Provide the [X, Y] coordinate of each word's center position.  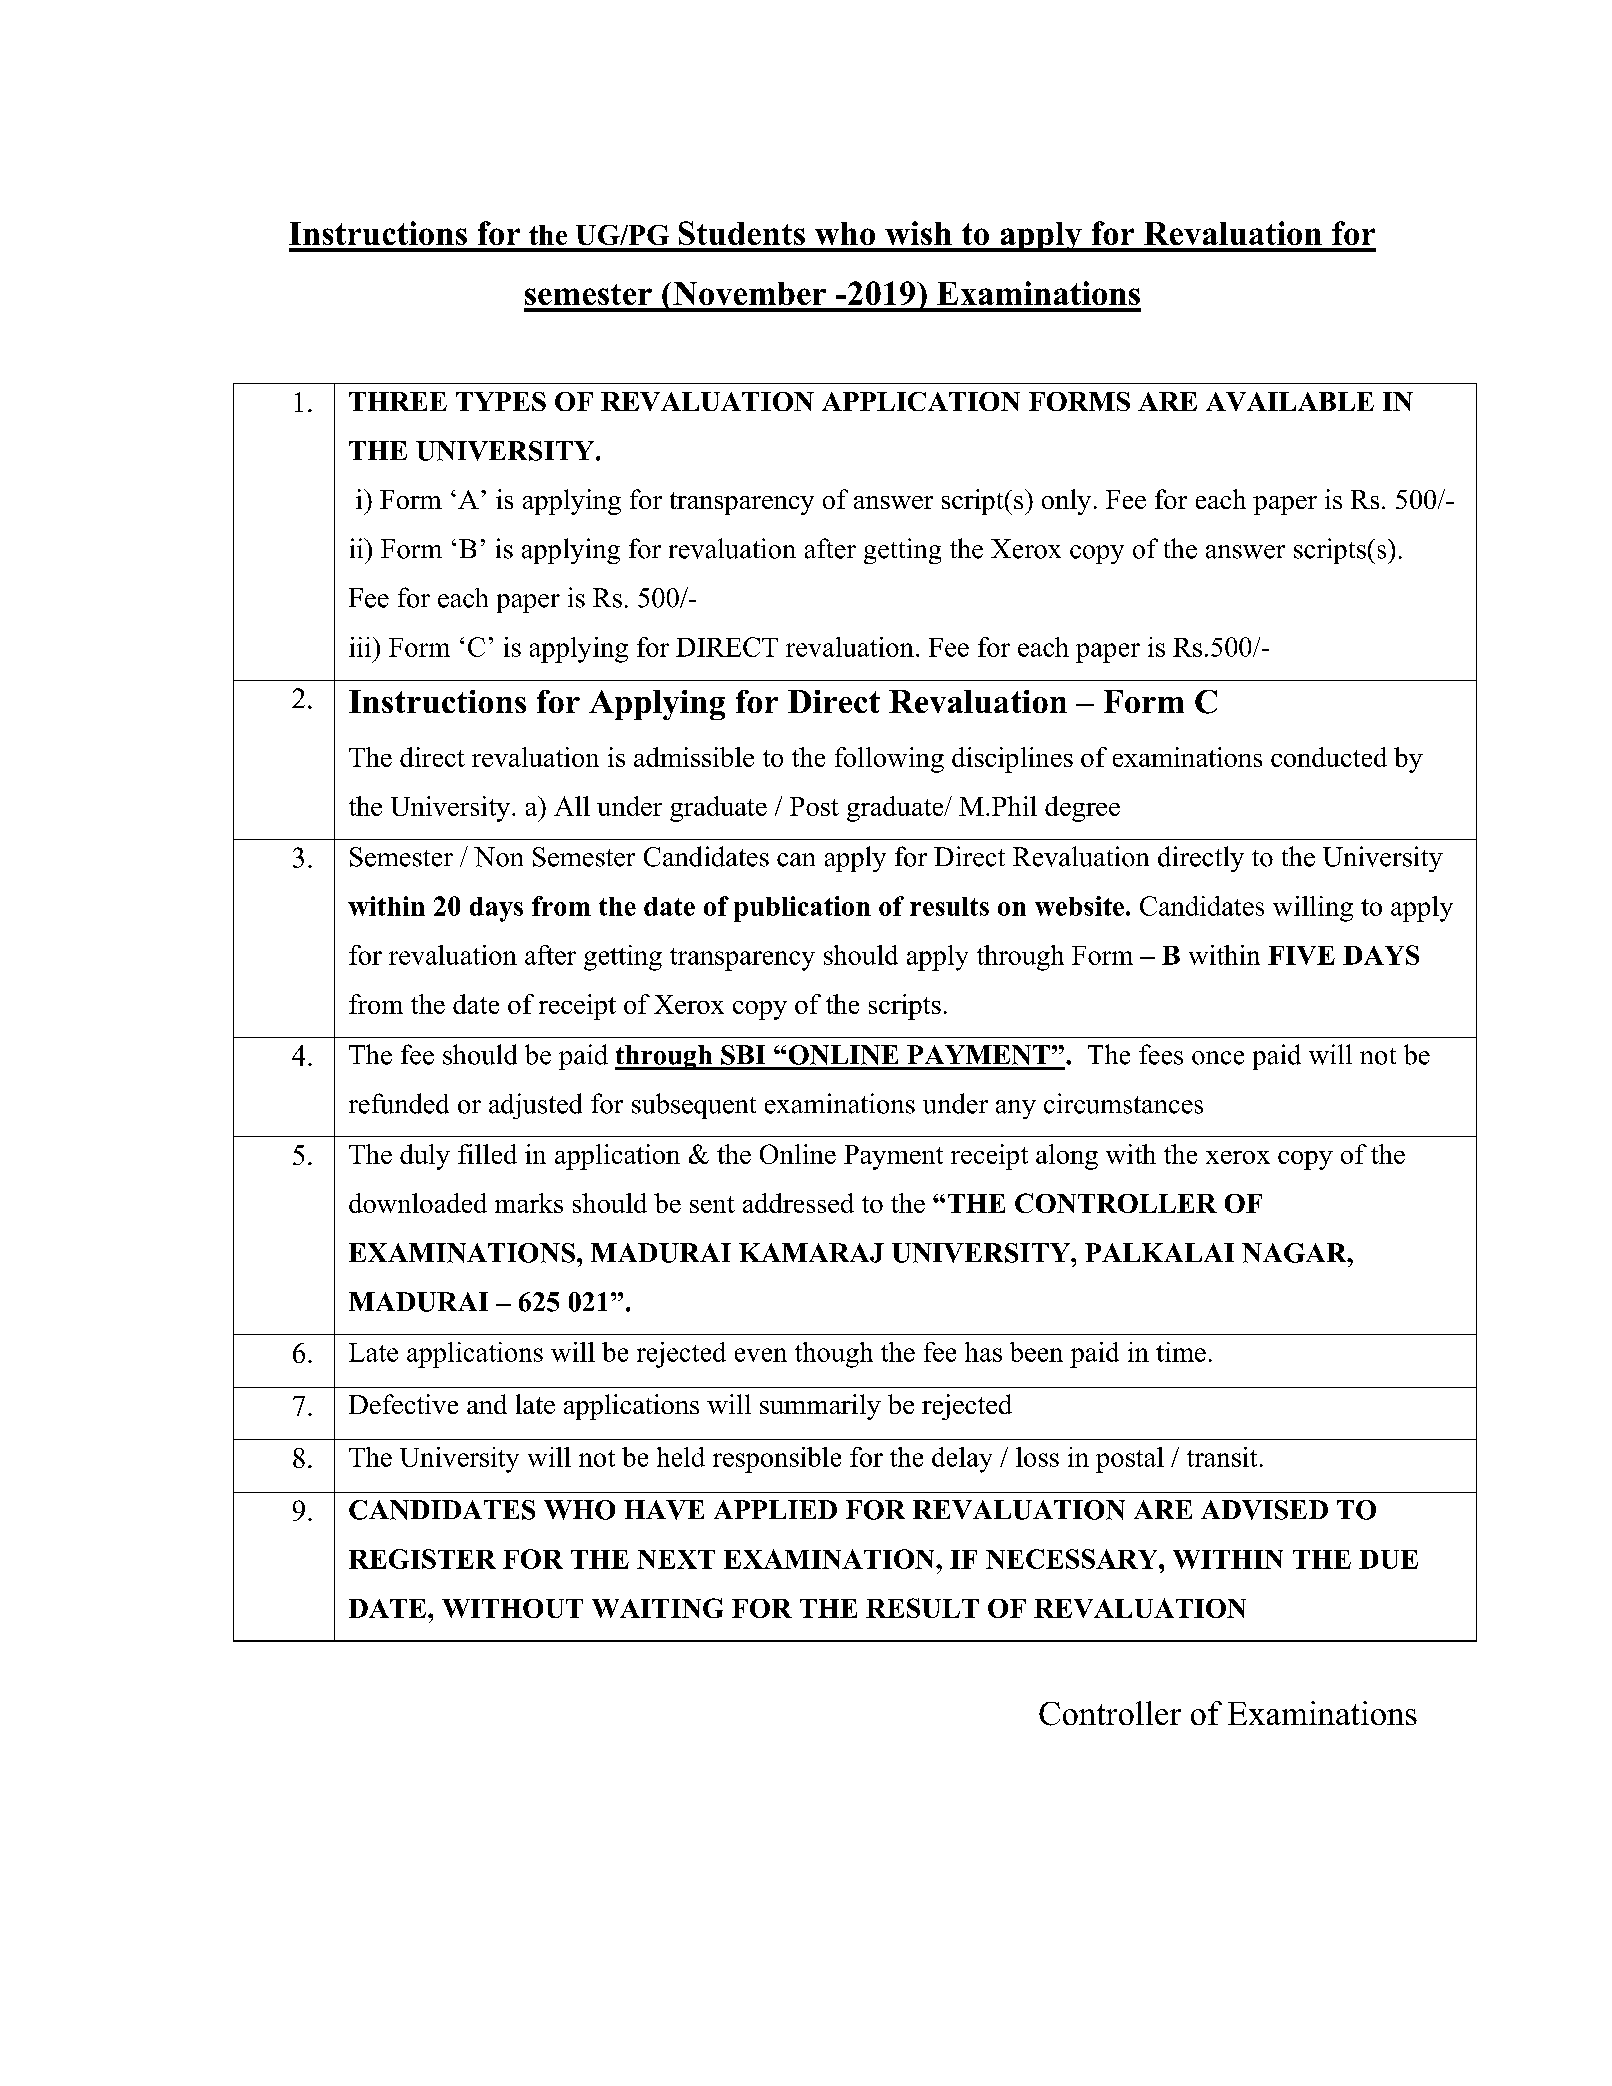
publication [802, 909]
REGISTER [422, 1559]
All [572, 806]
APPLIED [775, 1509]
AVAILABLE [1290, 401]
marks [529, 1203]
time [1181, 1352]
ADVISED [1264, 1510]
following [889, 760]
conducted [1329, 757]
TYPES [501, 401]
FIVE [1301, 955]
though [834, 1355]
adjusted [535, 1106]
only [1066, 502]
